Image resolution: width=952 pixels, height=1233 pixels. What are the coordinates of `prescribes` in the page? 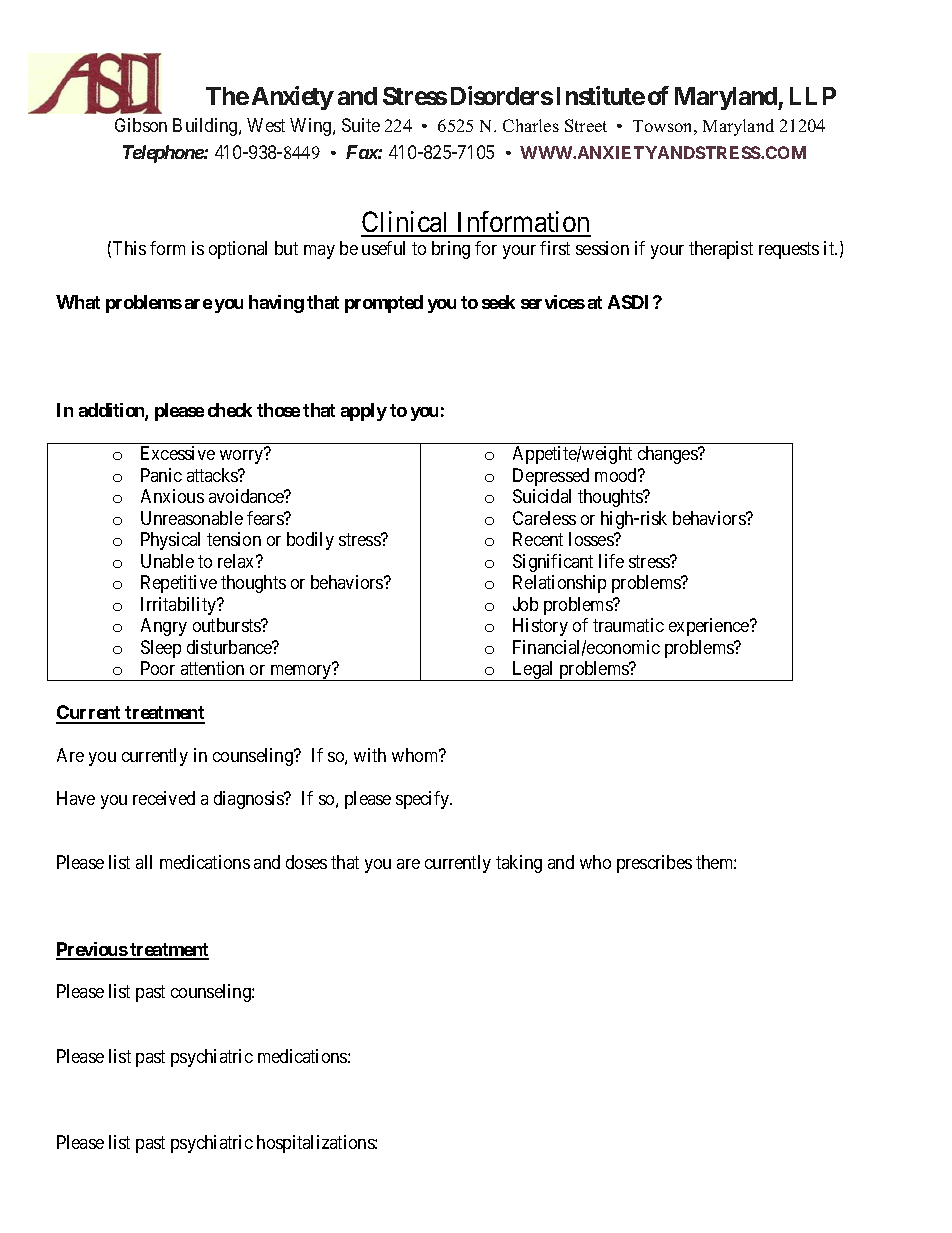 It's located at (654, 864).
